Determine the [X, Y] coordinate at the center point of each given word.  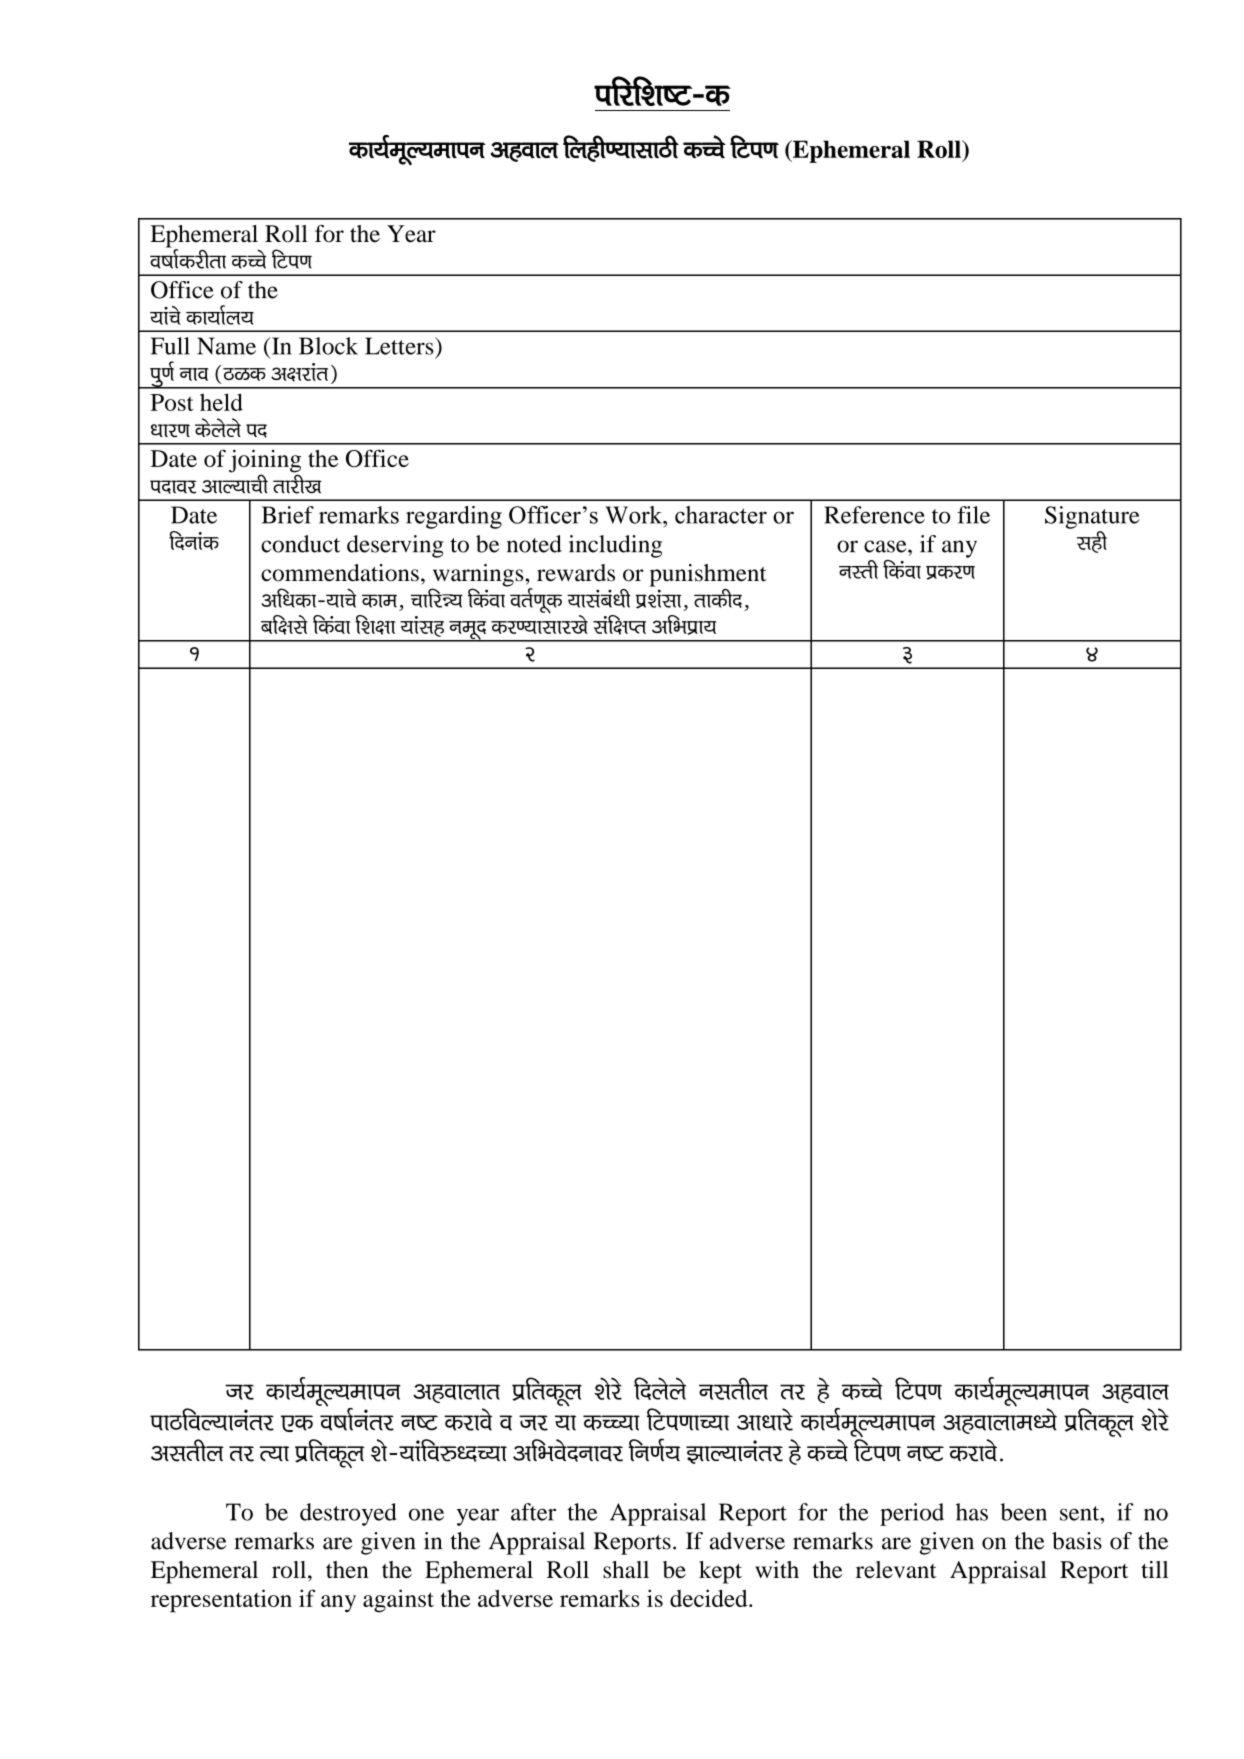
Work [635, 515]
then [347, 1569]
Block [328, 346]
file [973, 515]
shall [626, 1569]
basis [1077, 1541]
